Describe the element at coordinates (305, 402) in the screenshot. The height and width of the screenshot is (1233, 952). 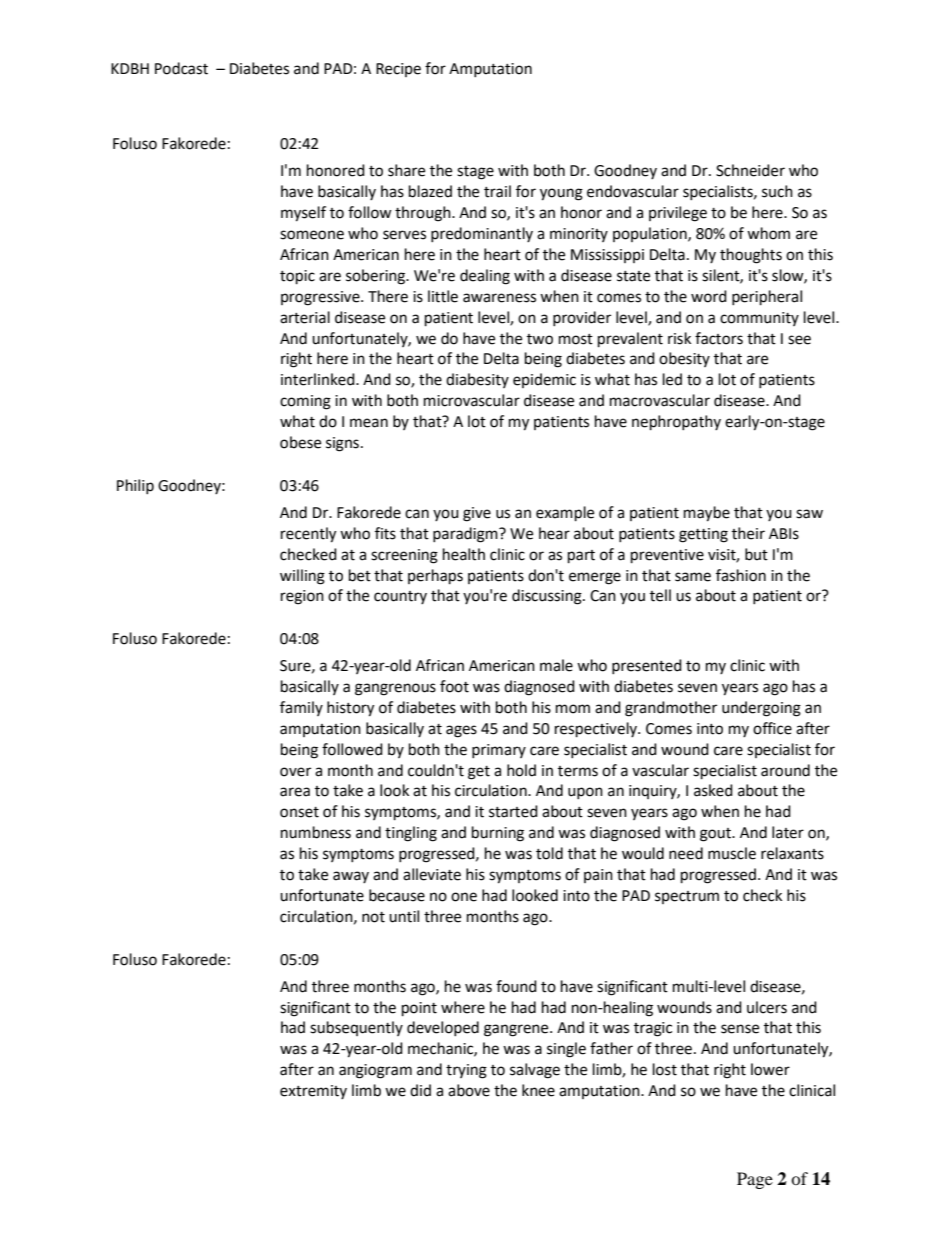
I see `coming` at that location.
